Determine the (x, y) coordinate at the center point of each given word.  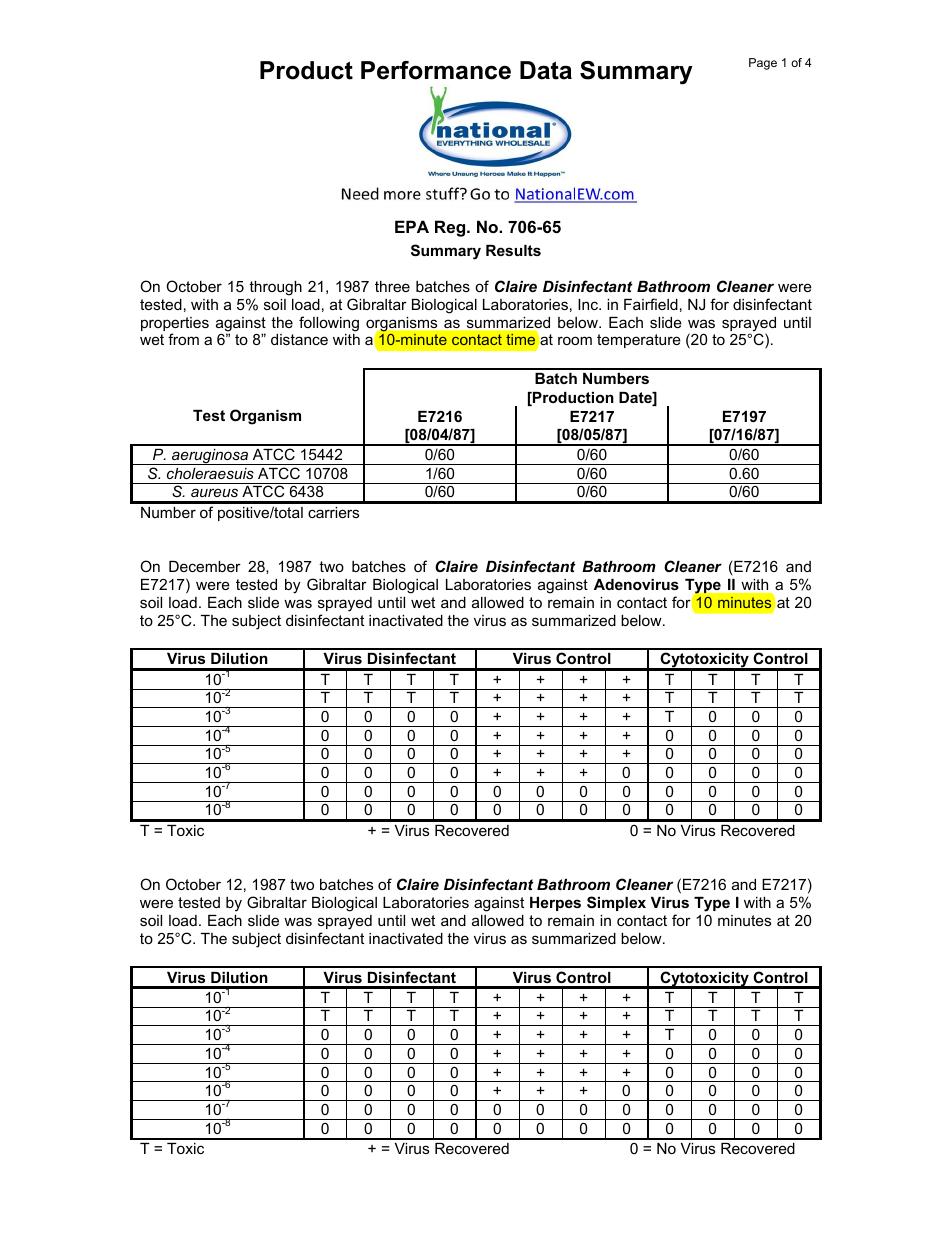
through (275, 288)
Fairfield (651, 304)
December (205, 566)
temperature (639, 341)
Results (513, 250)
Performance (436, 70)
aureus (214, 492)
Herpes (555, 904)
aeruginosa (210, 457)
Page (763, 64)
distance (299, 339)
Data (546, 70)
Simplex (616, 903)
